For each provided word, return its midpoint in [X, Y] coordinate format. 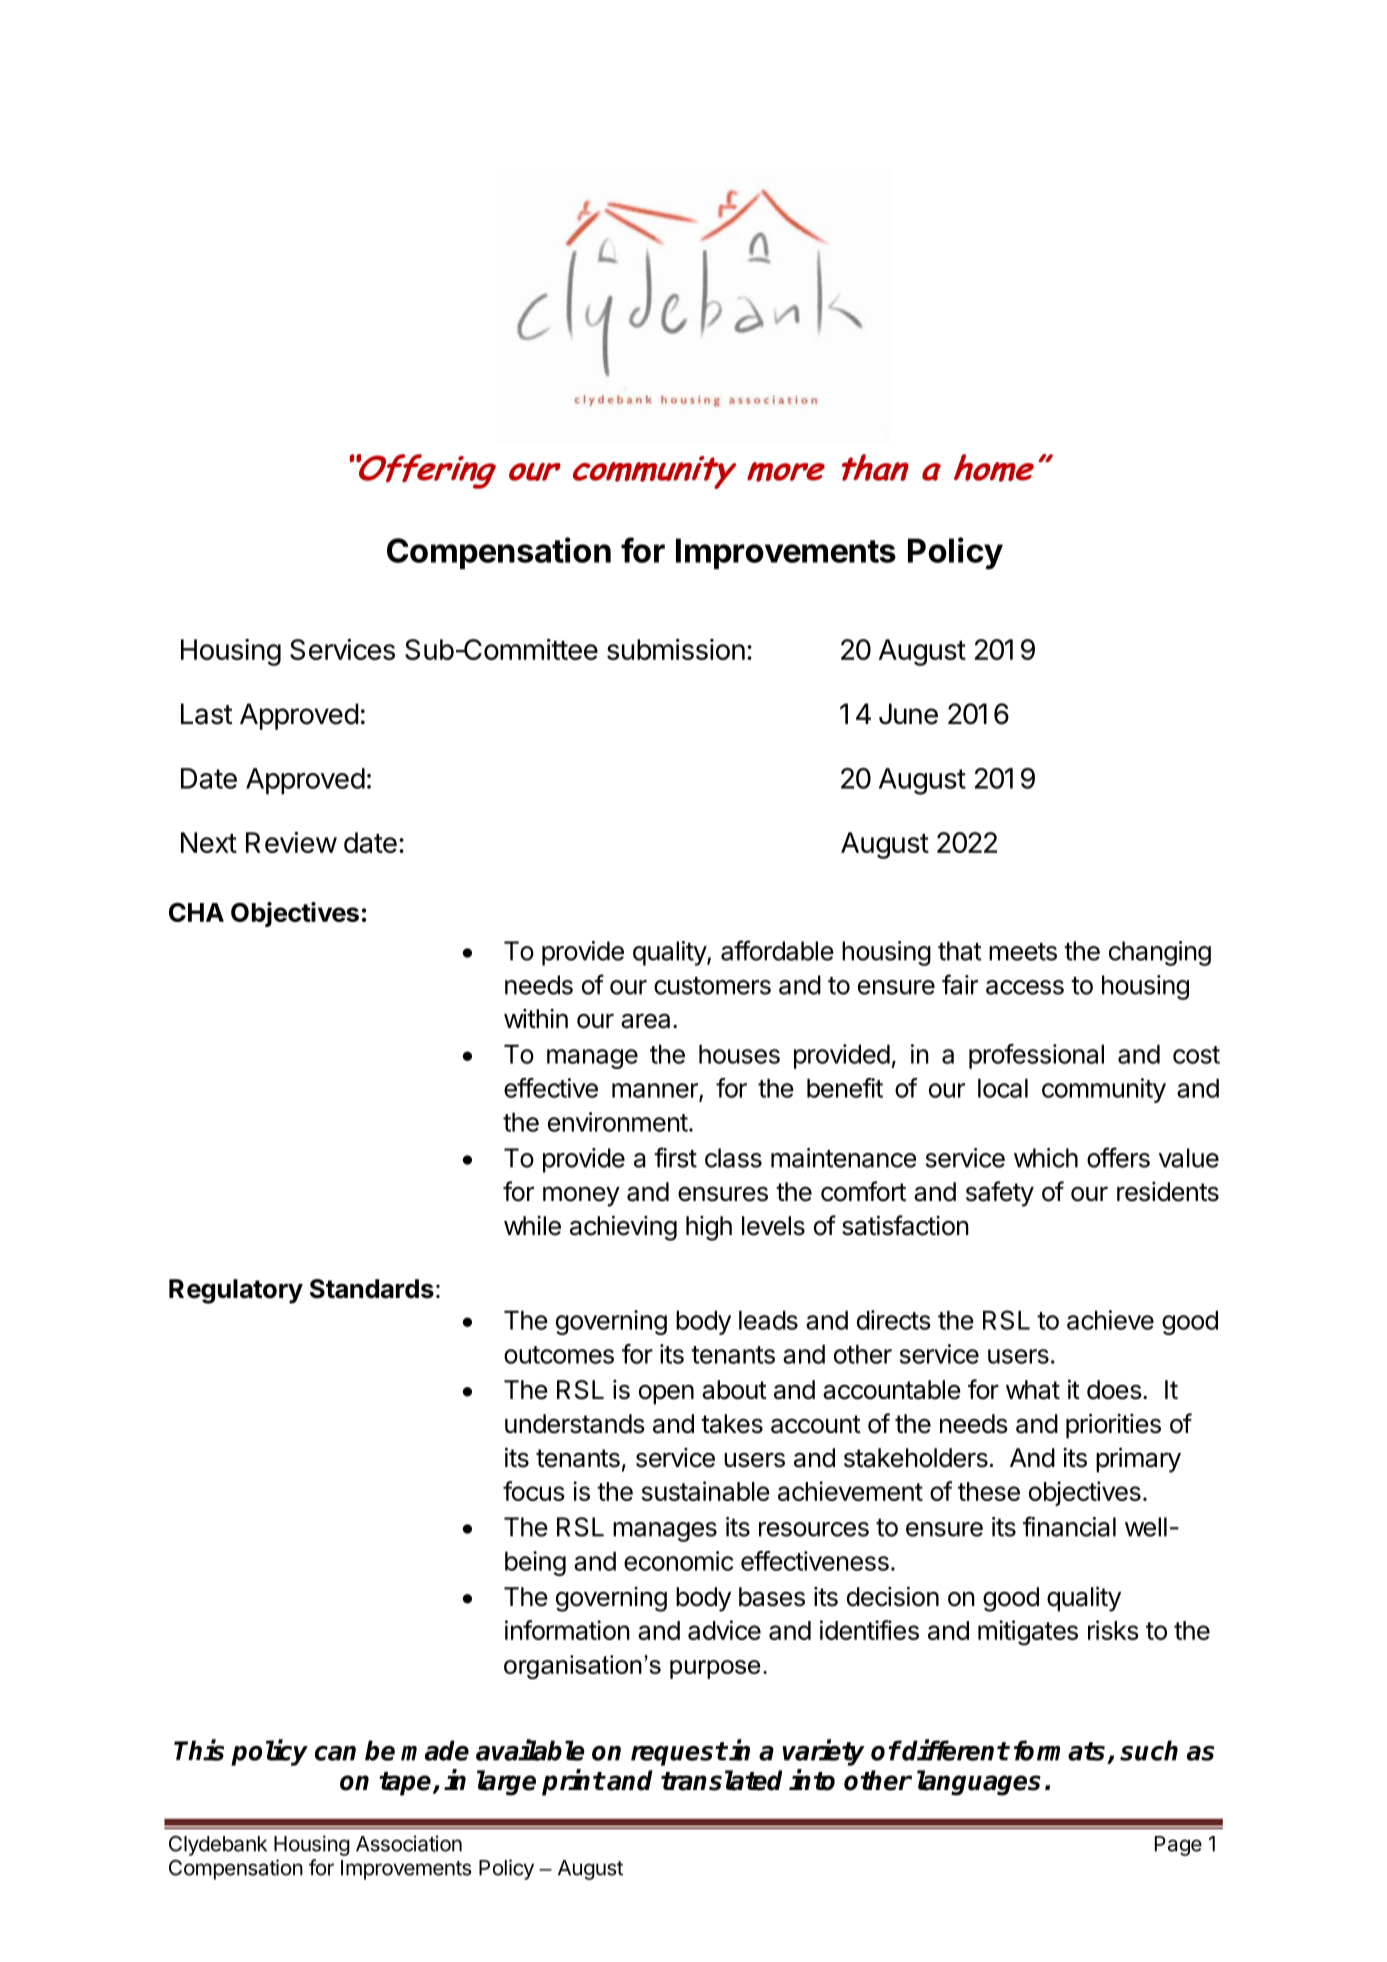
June [908, 714]
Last [207, 714]
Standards [372, 1289]
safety [1000, 1194]
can [335, 1753]
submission [676, 649]
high [709, 1228]
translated [721, 1780]
